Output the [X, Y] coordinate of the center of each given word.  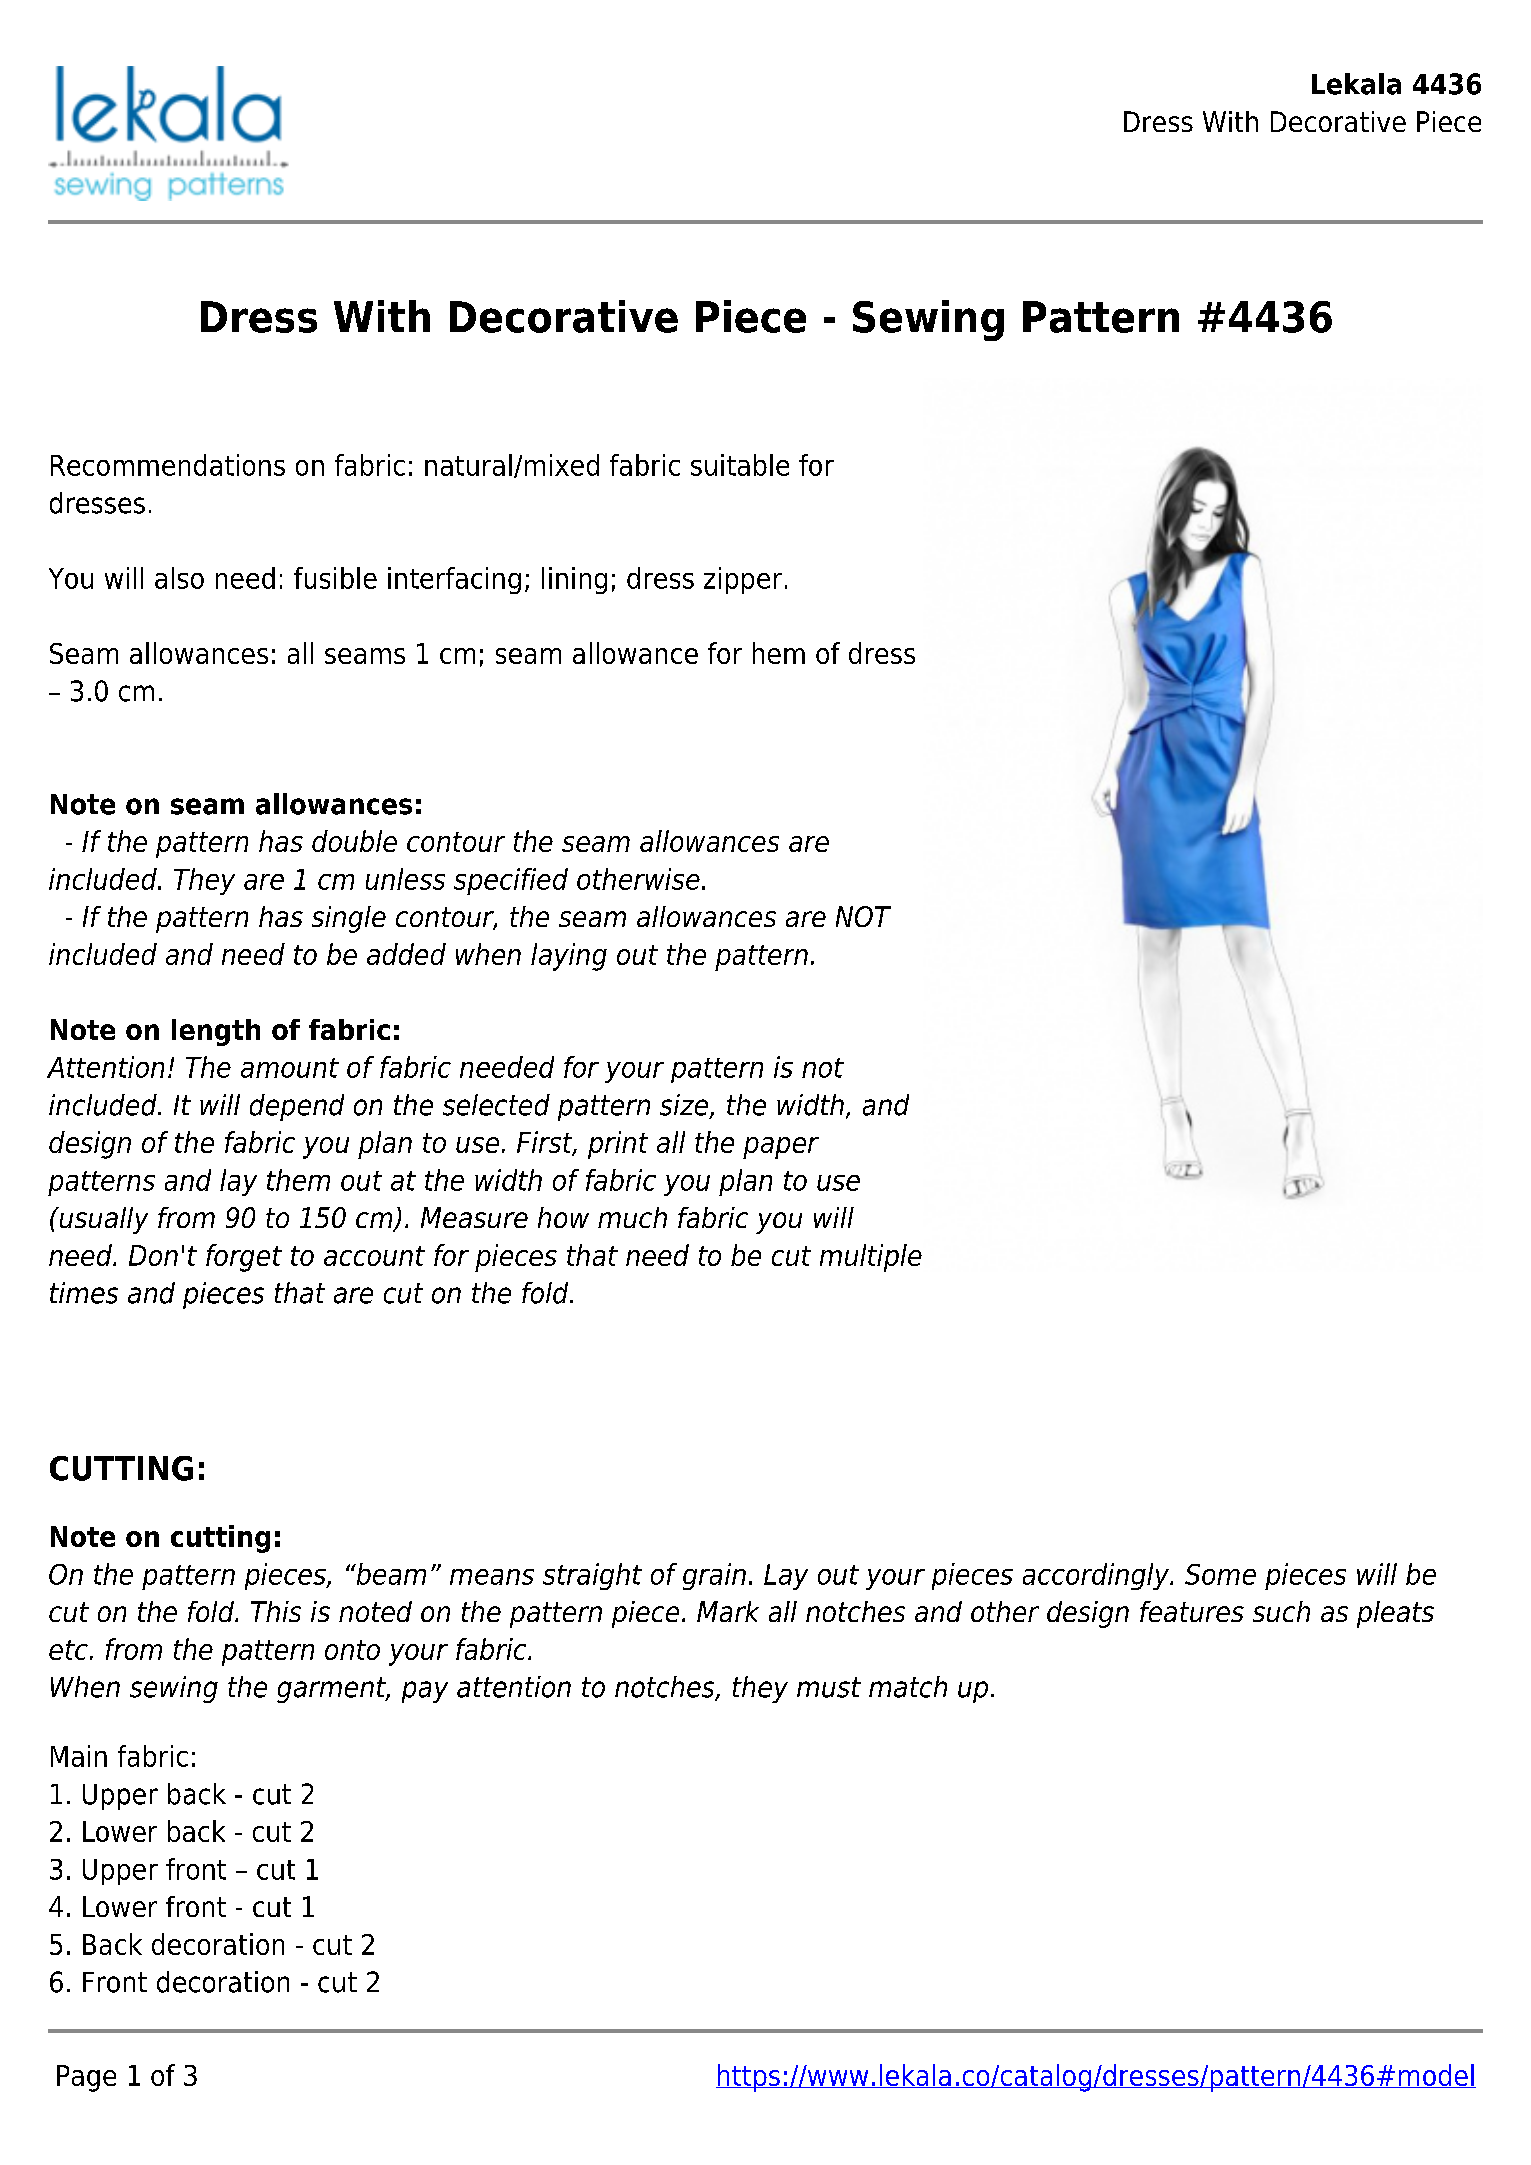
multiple [871, 1258]
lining [574, 580]
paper [781, 1148]
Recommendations [168, 465]
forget [244, 1258]
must [829, 1687]
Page [86, 2078]
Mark [728, 1611]
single [349, 919]
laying [569, 957]
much [632, 1217]
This [276, 1611]
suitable [740, 465]
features [1192, 1611]
